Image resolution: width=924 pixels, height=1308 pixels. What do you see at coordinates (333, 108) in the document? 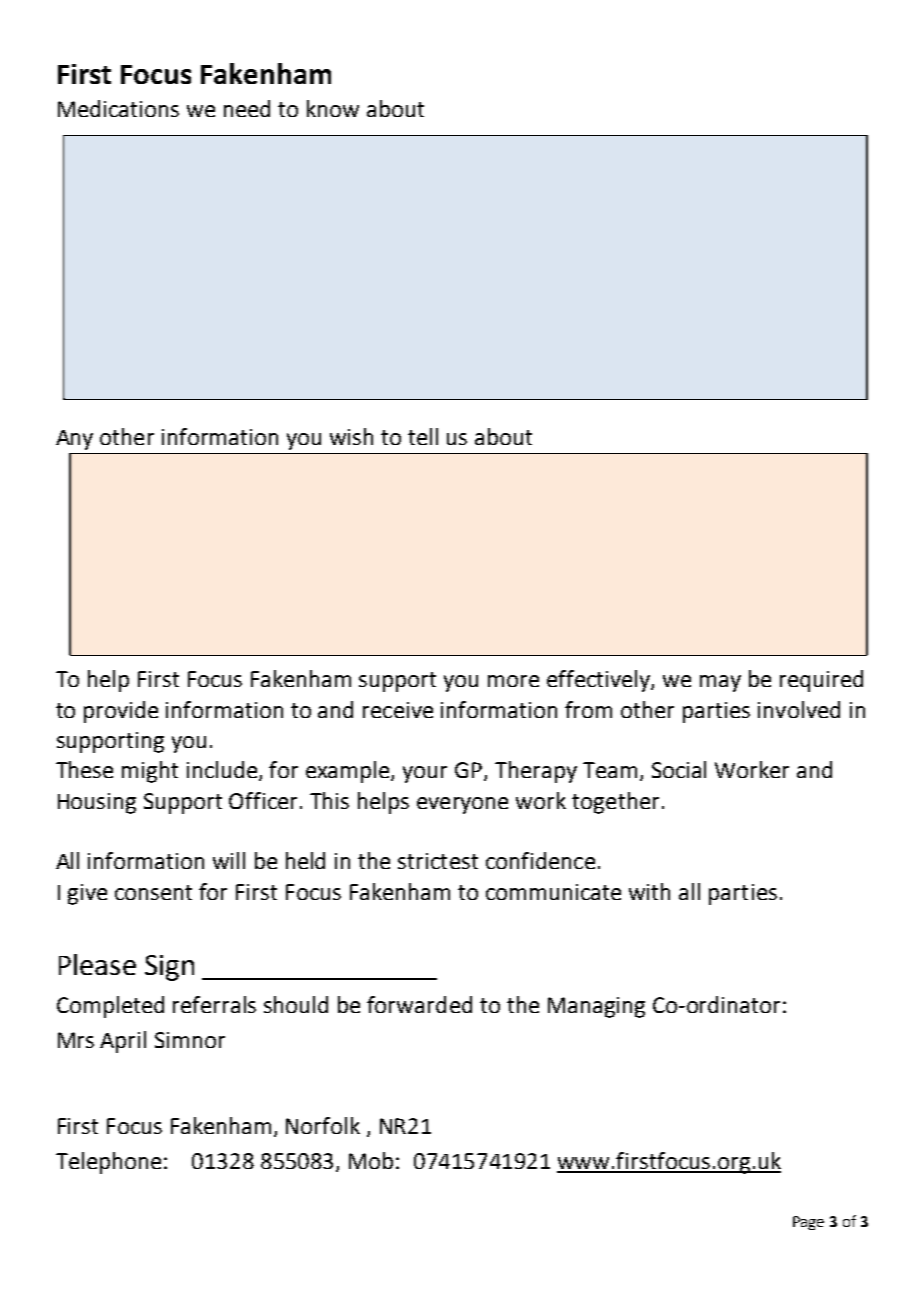
I see `know` at bounding box center [333, 108].
